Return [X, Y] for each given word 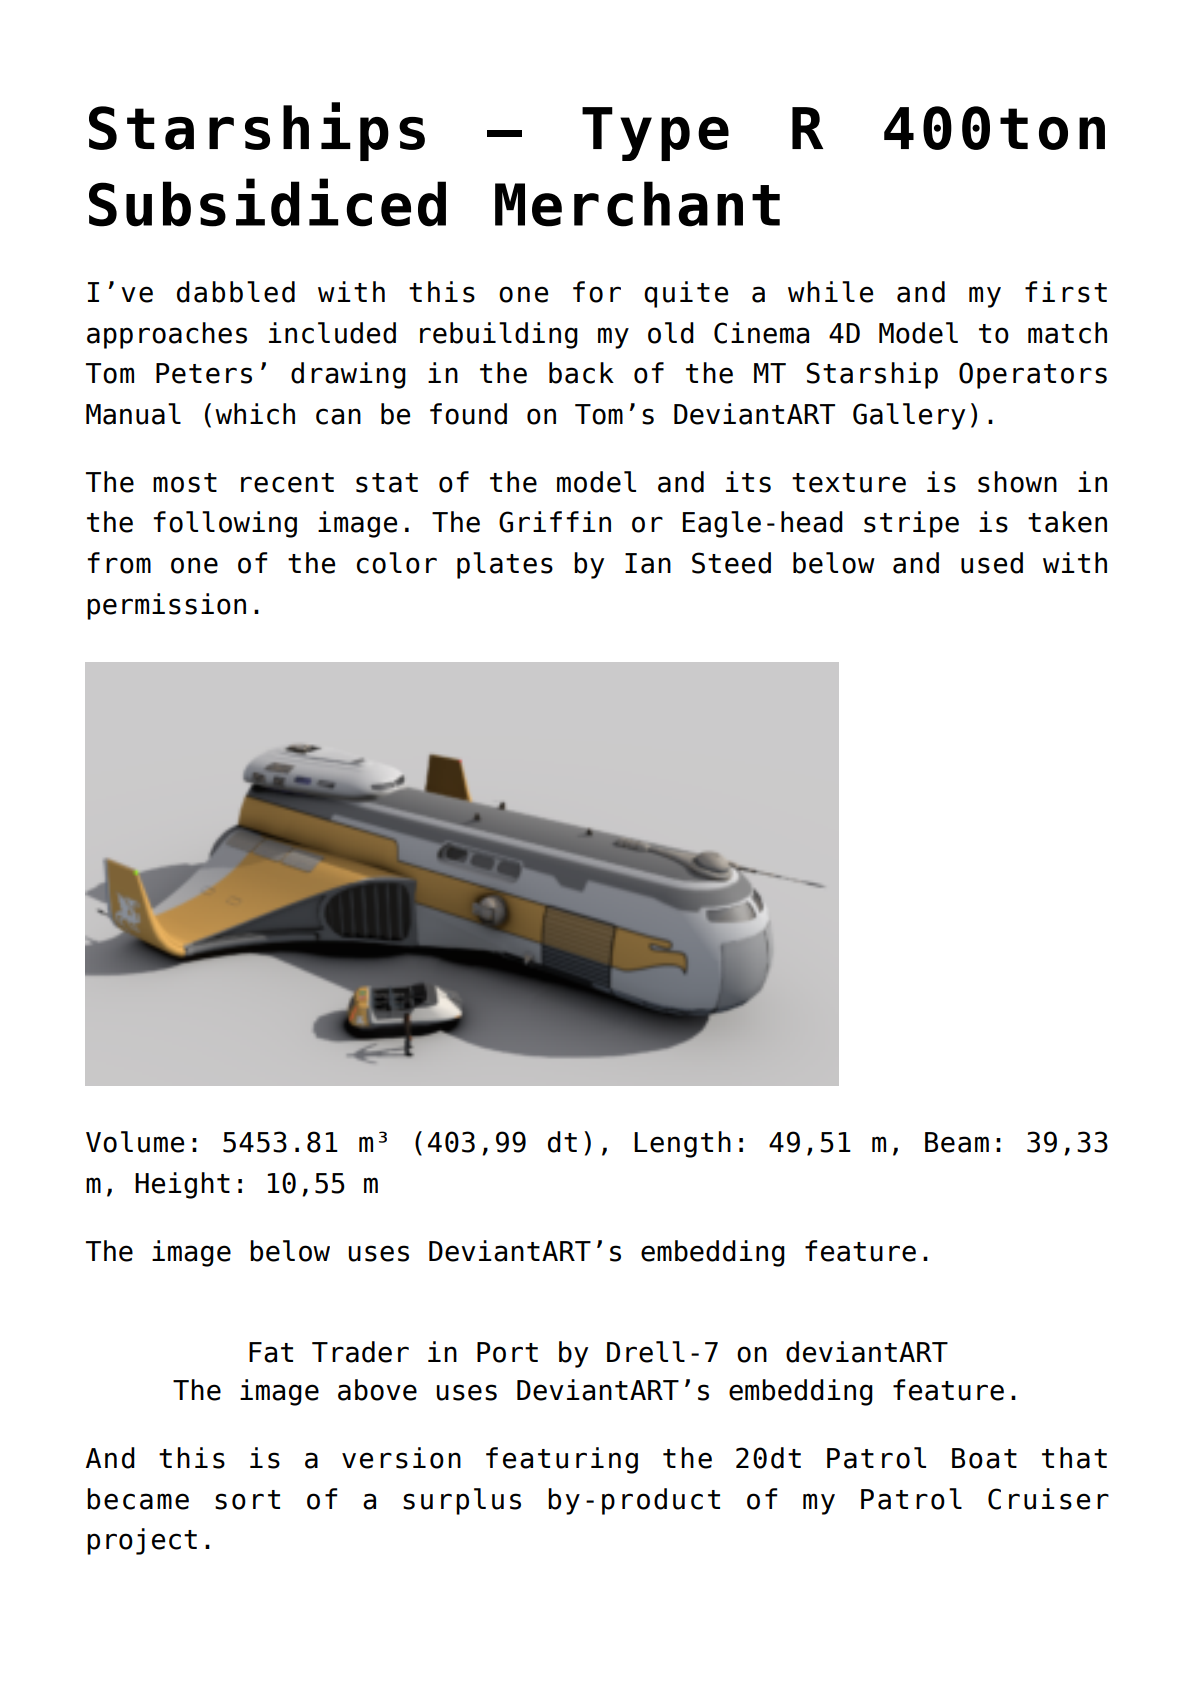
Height [182, 1185]
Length [682, 1144]
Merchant [637, 204]
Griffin [555, 522]
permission [166, 606]
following [225, 524]
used [992, 563]
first [1066, 292]
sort [247, 1500]
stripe [911, 524]
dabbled [236, 292]
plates [505, 565]
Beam [957, 1142]
